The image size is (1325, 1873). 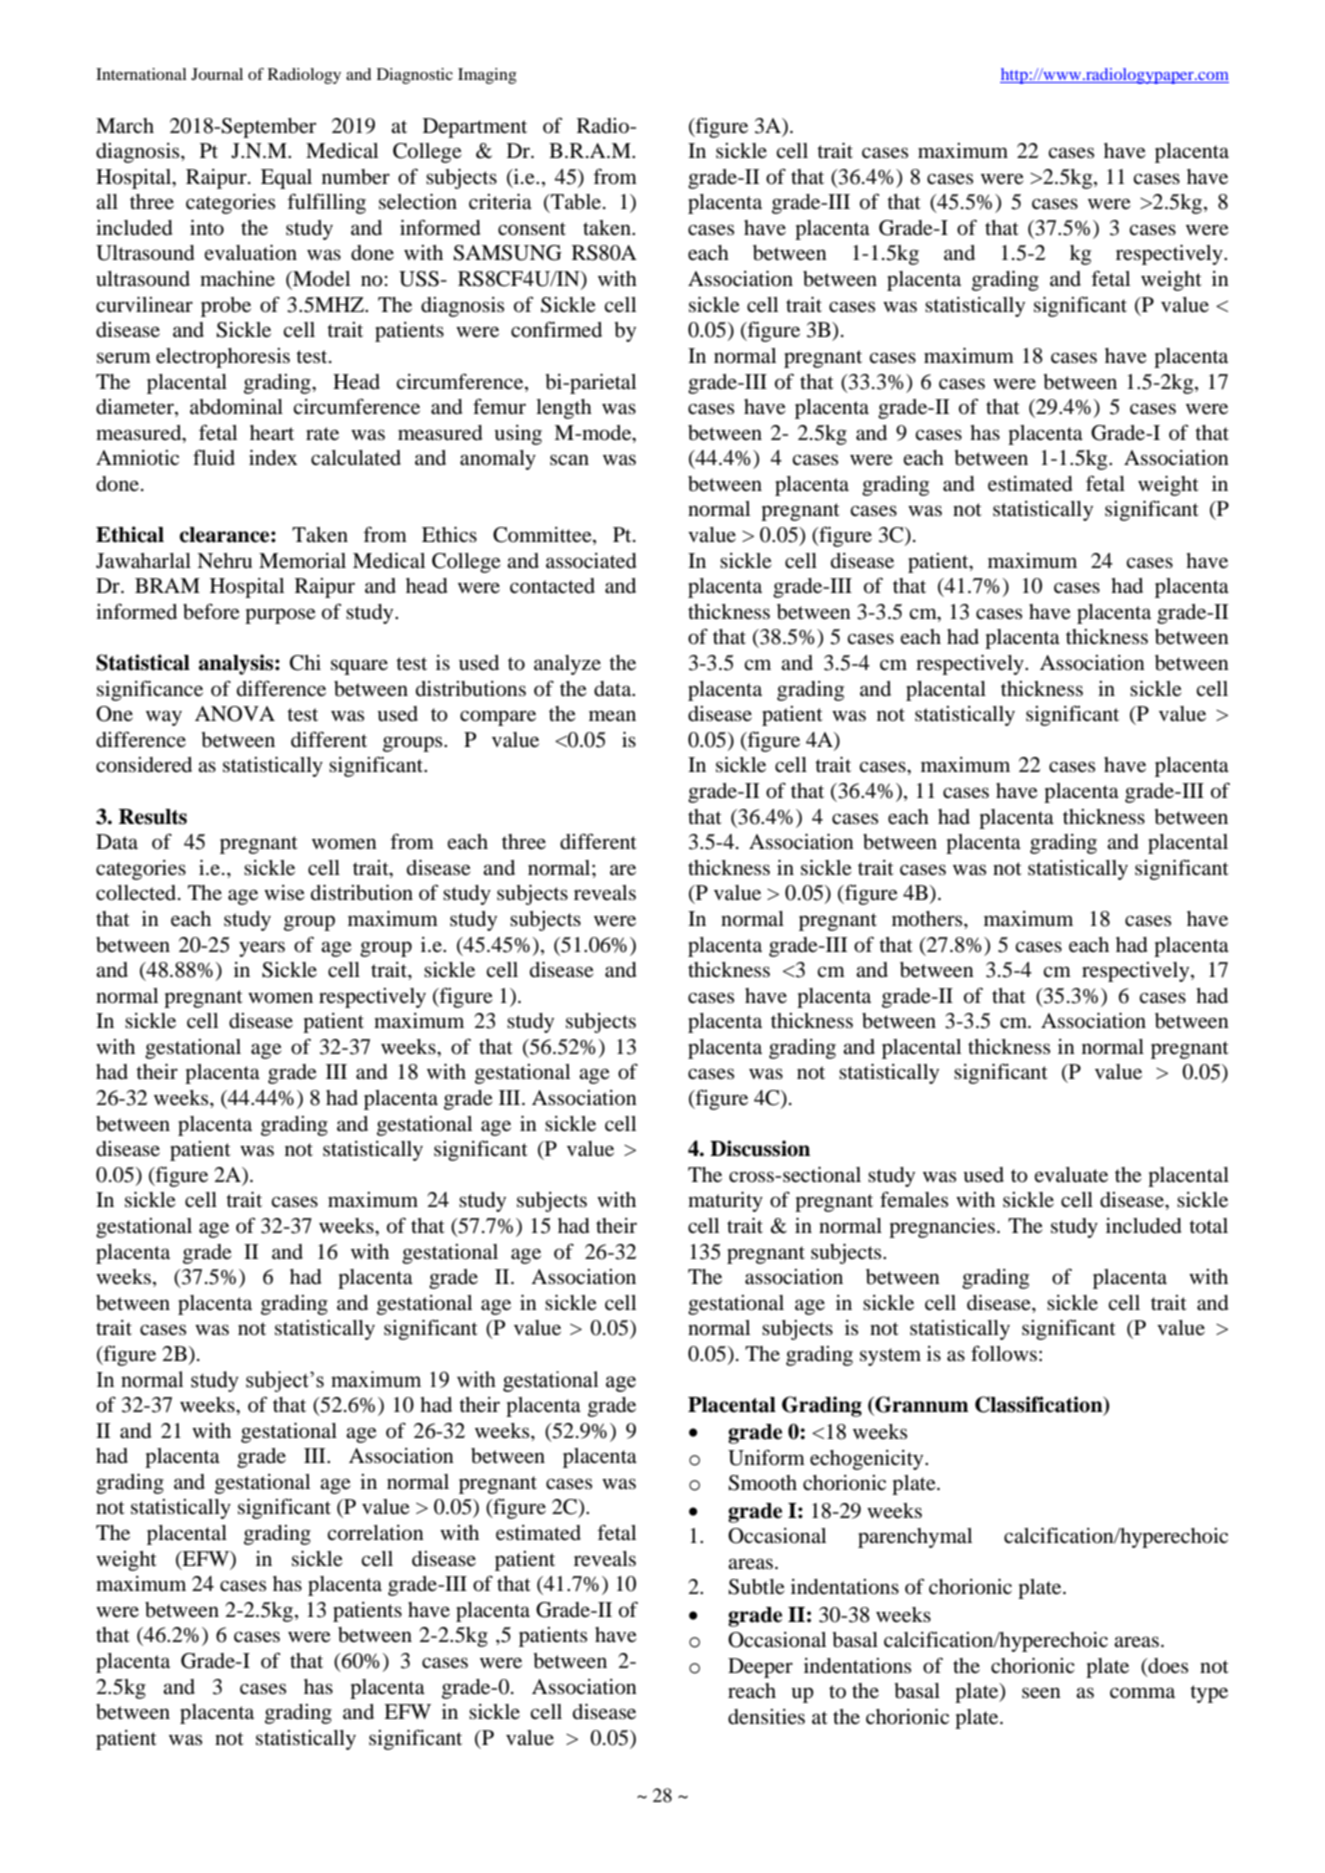 What do you see at coordinates (569, 459) in the page?
I see `scan` at bounding box center [569, 459].
